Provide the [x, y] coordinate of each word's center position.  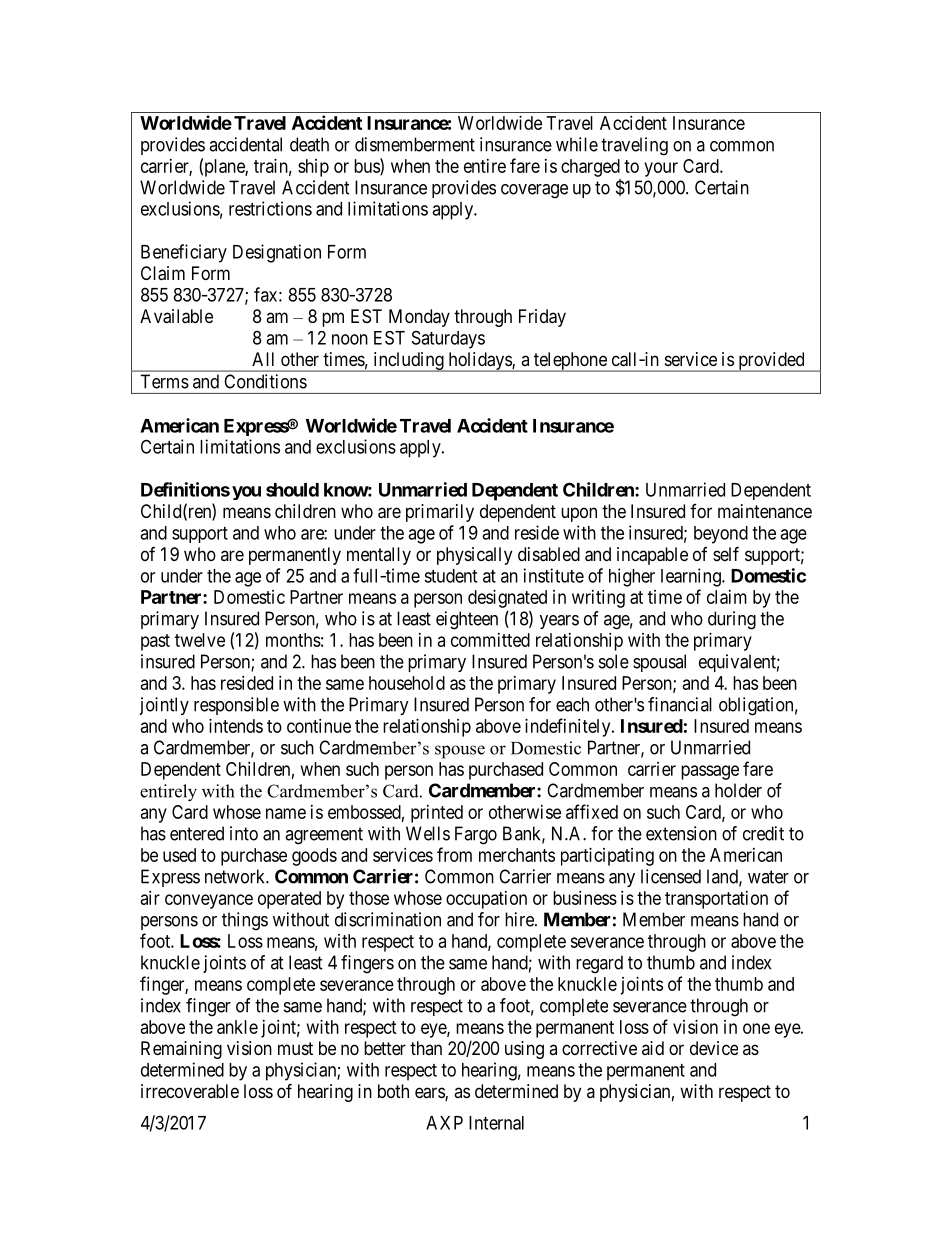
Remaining [181, 1050]
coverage [534, 191]
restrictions [270, 208]
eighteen [467, 620]
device [714, 1048]
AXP [444, 1123]
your [661, 169]
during [732, 620]
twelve [200, 640]
